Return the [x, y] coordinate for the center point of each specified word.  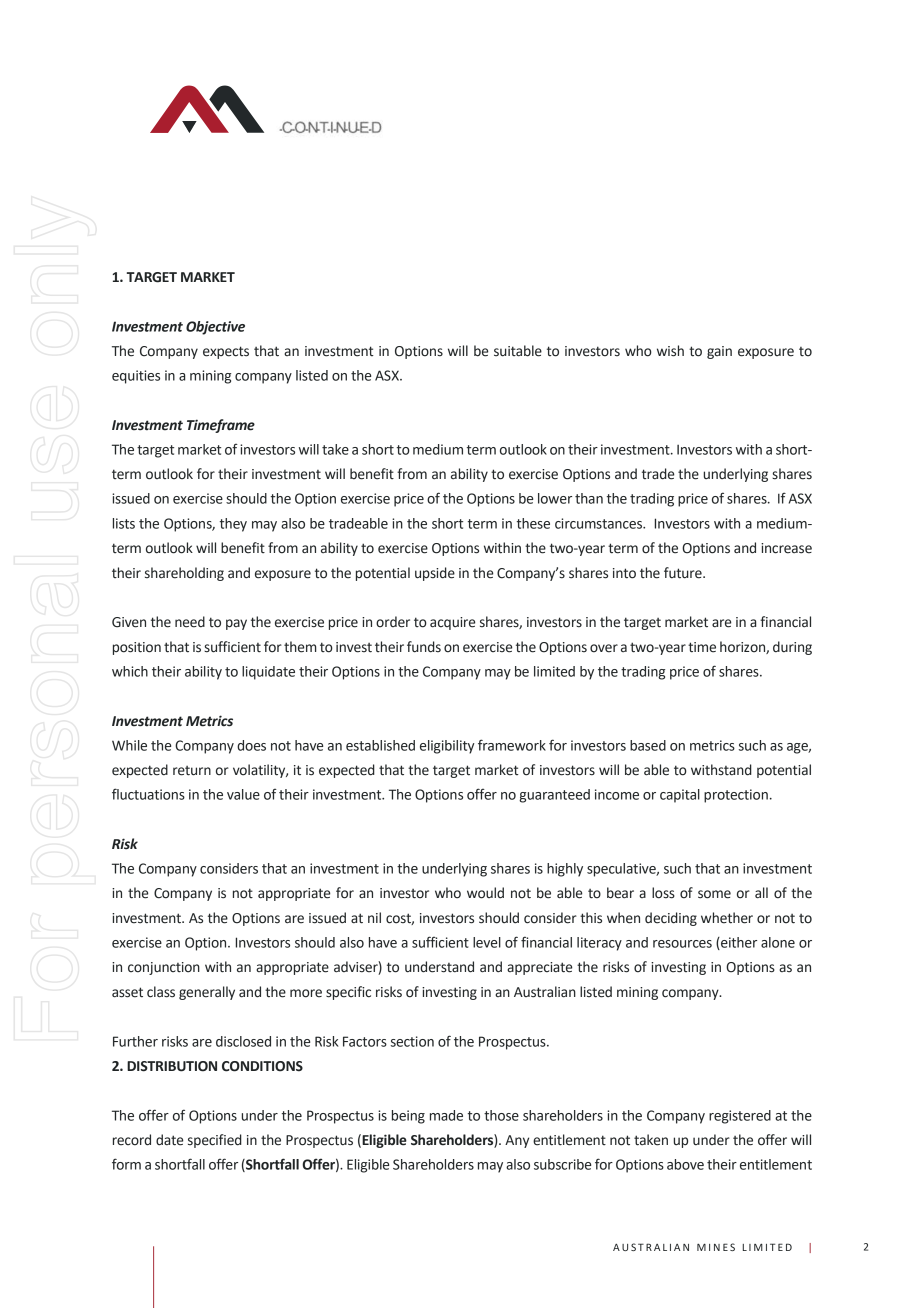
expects [226, 352]
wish [670, 351]
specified [215, 1141]
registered [740, 1117]
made [446, 1115]
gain [719, 352]
